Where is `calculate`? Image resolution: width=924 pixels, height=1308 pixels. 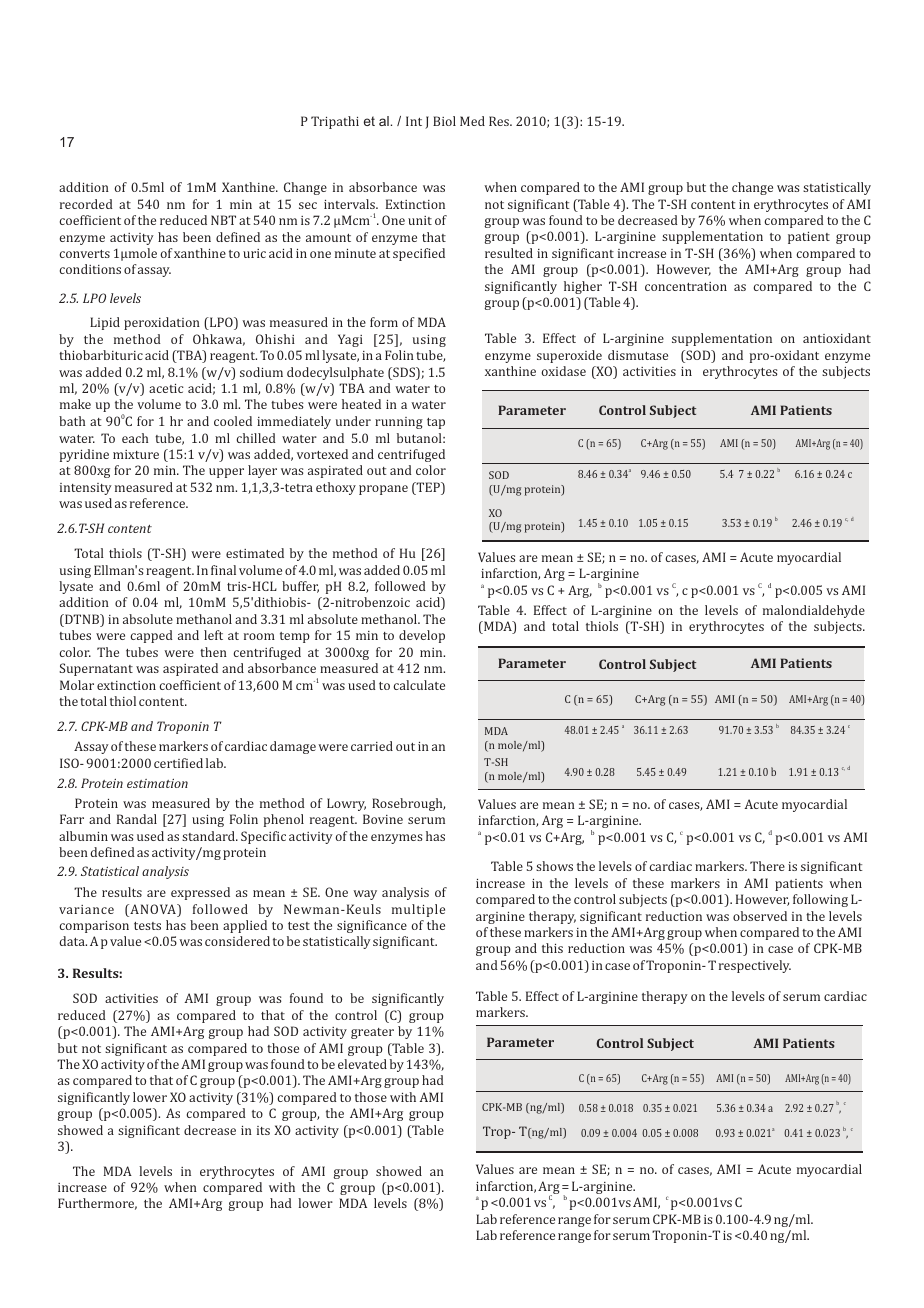 calculate is located at coordinates (419, 685).
